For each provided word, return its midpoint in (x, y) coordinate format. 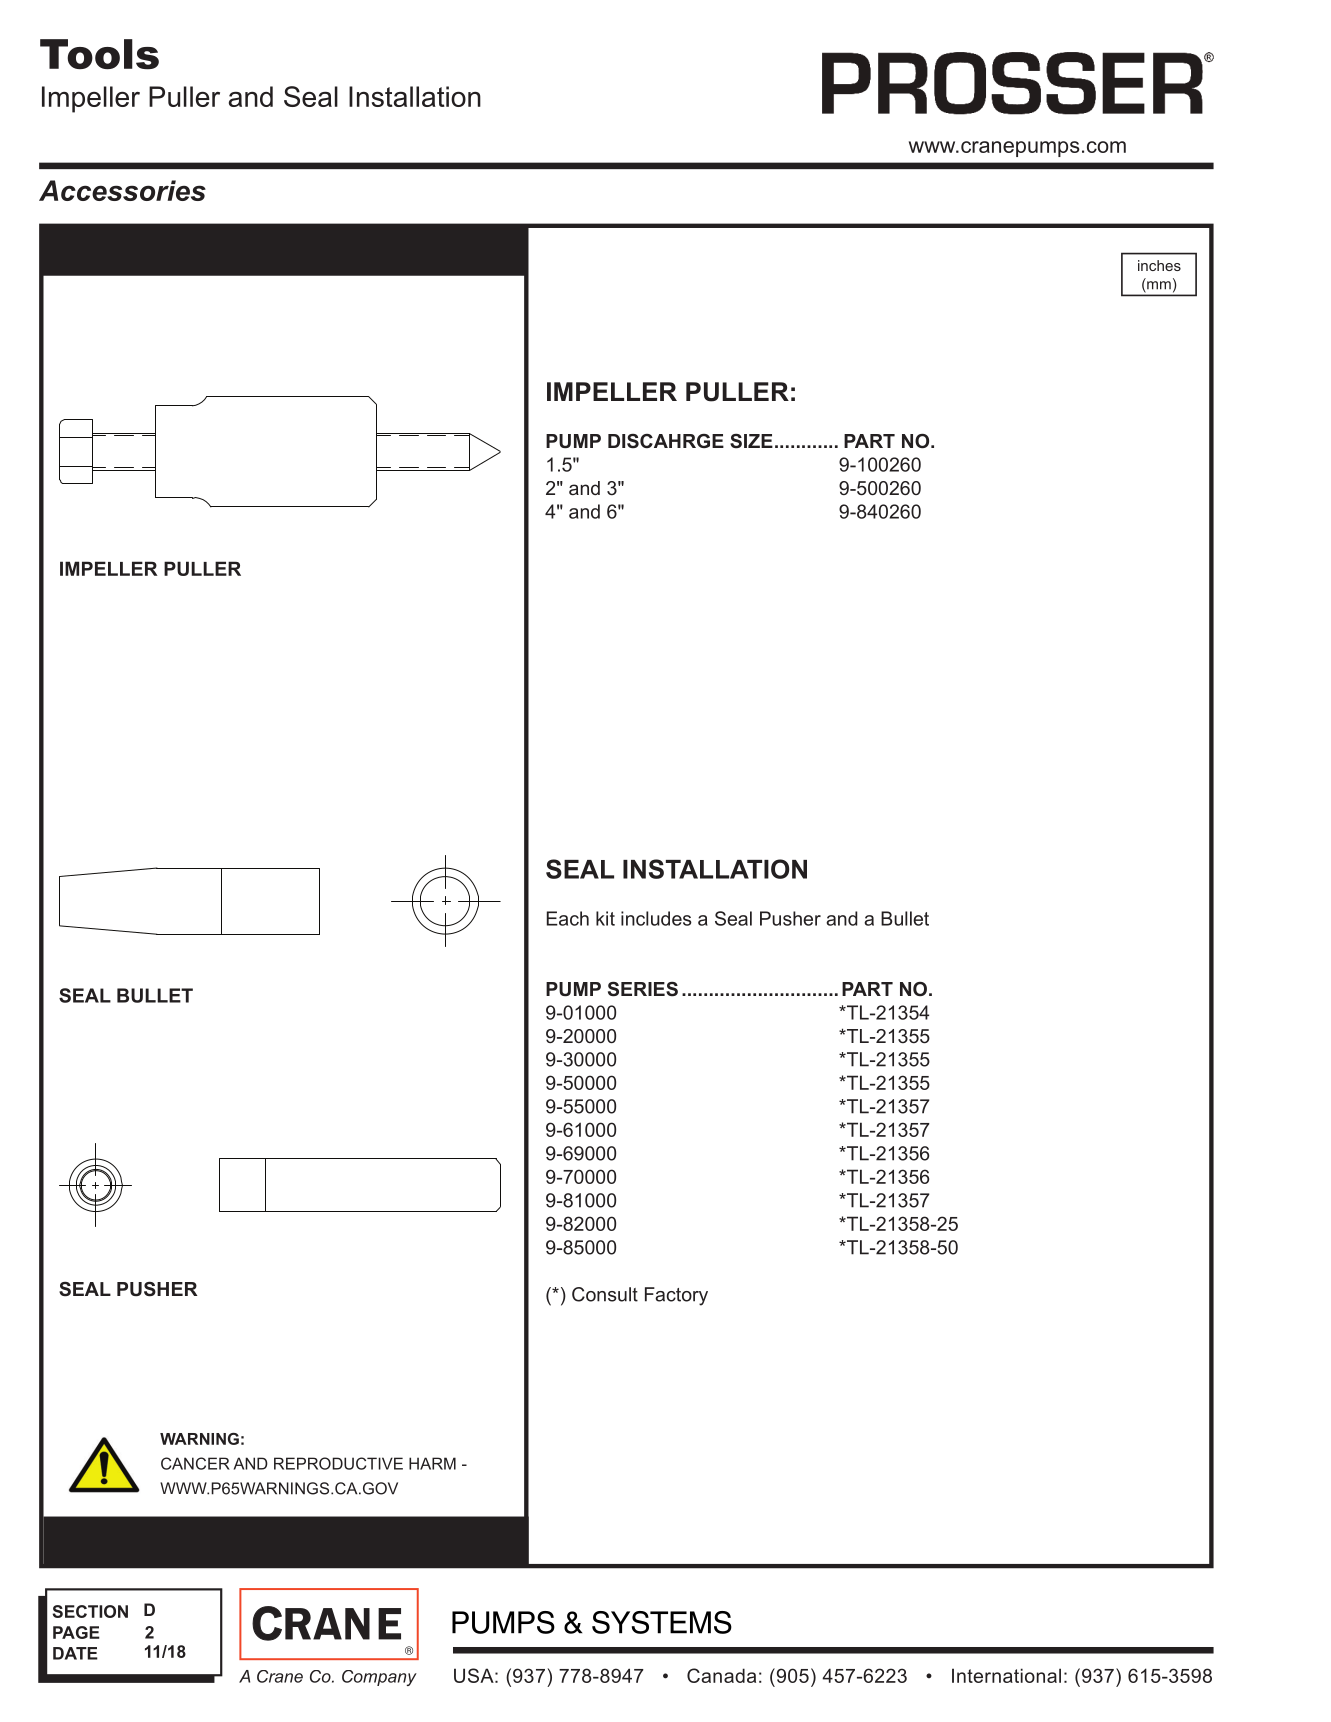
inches (1159, 265)
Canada (721, 1675)
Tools (99, 54)
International (1006, 1675)
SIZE (751, 441)
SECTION (90, 1611)
